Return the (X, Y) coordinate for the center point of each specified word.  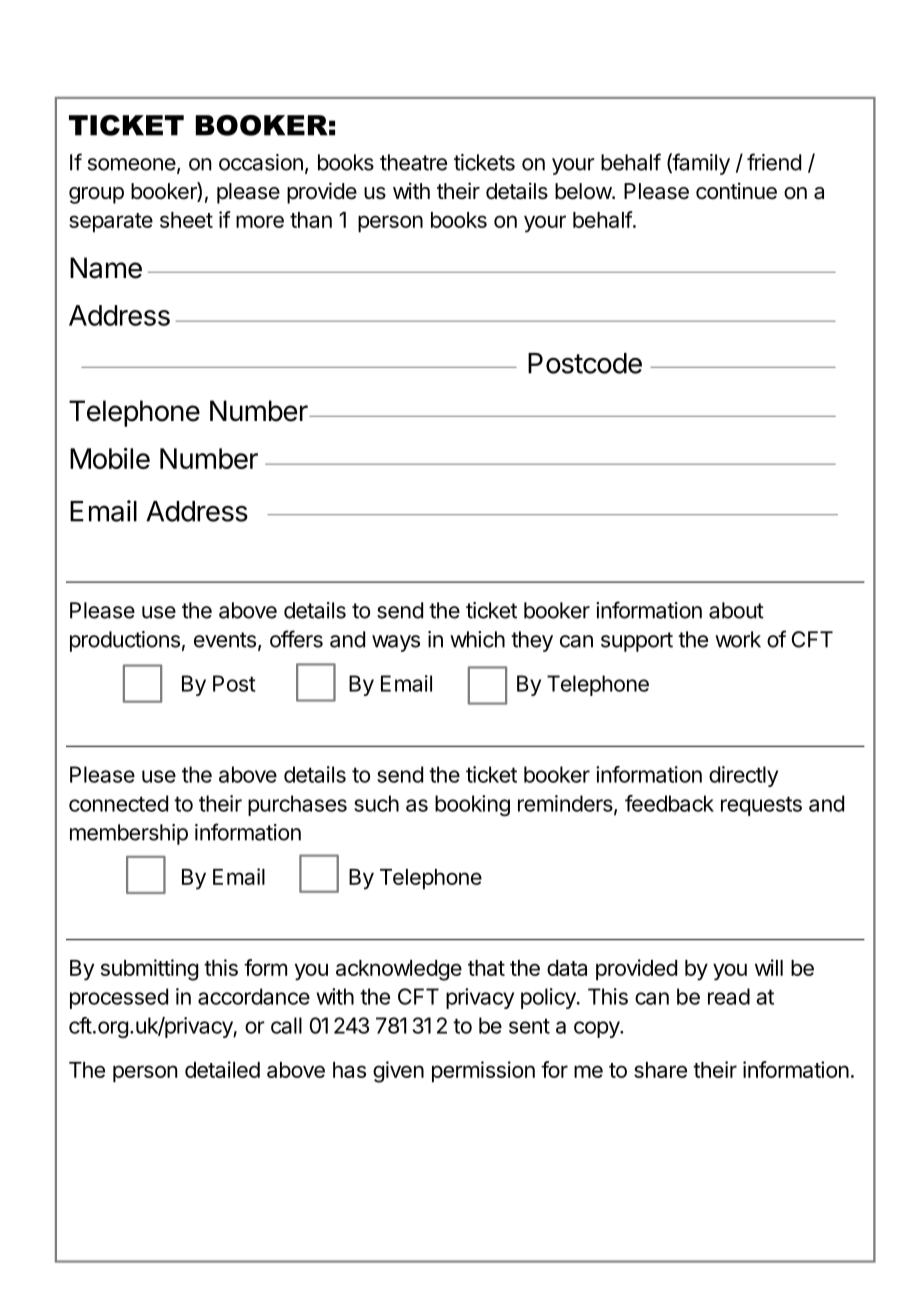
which (477, 639)
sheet (186, 220)
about (736, 610)
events (225, 640)
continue (736, 190)
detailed (222, 1069)
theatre (413, 162)
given (398, 1072)
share (660, 1070)
